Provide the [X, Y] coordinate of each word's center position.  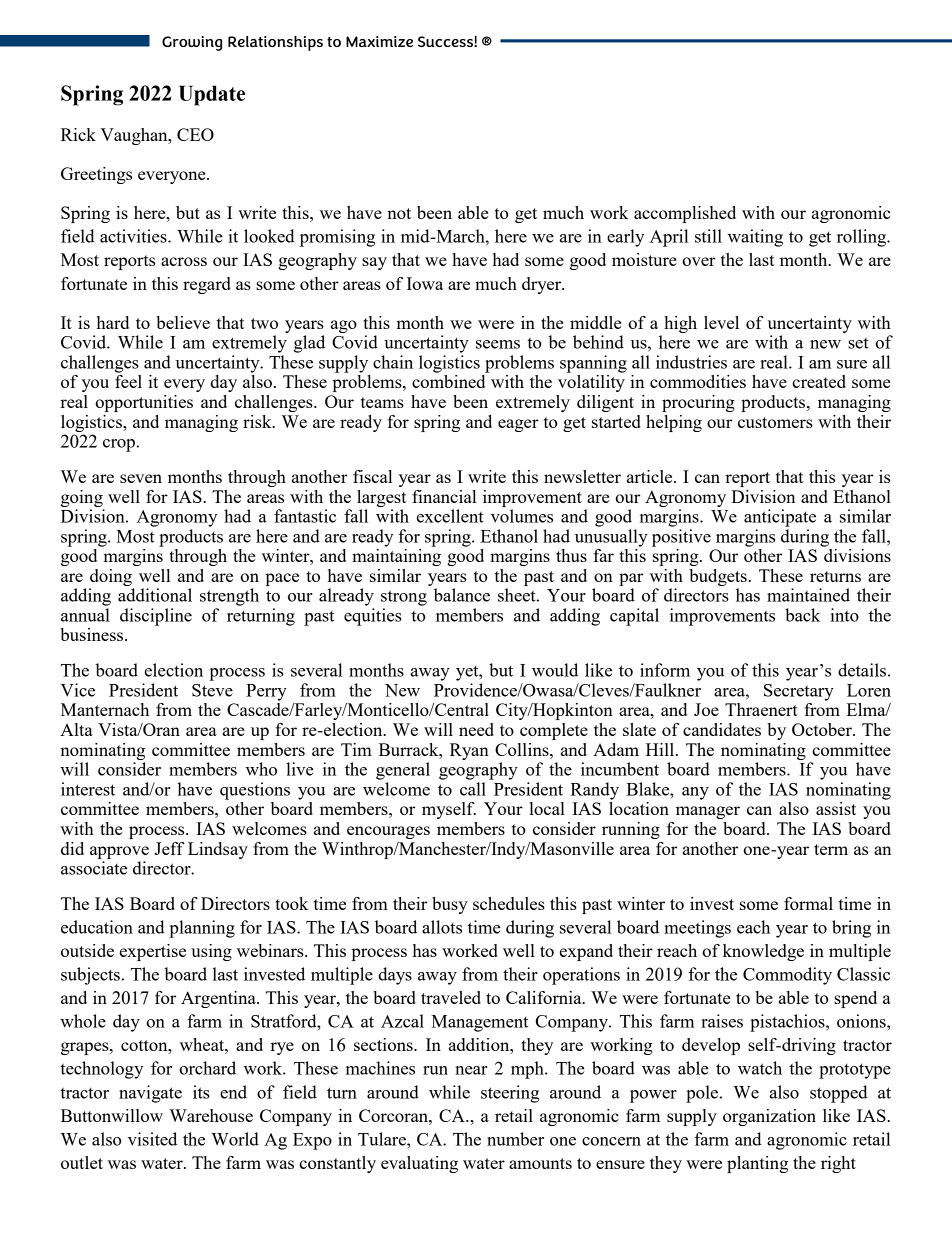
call [473, 789]
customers [775, 422]
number [515, 1139]
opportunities [144, 403]
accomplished [685, 214]
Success [446, 41]
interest [88, 789]
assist [836, 808]
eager [518, 425]
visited [152, 1139]
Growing [192, 43]
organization [769, 1117]
